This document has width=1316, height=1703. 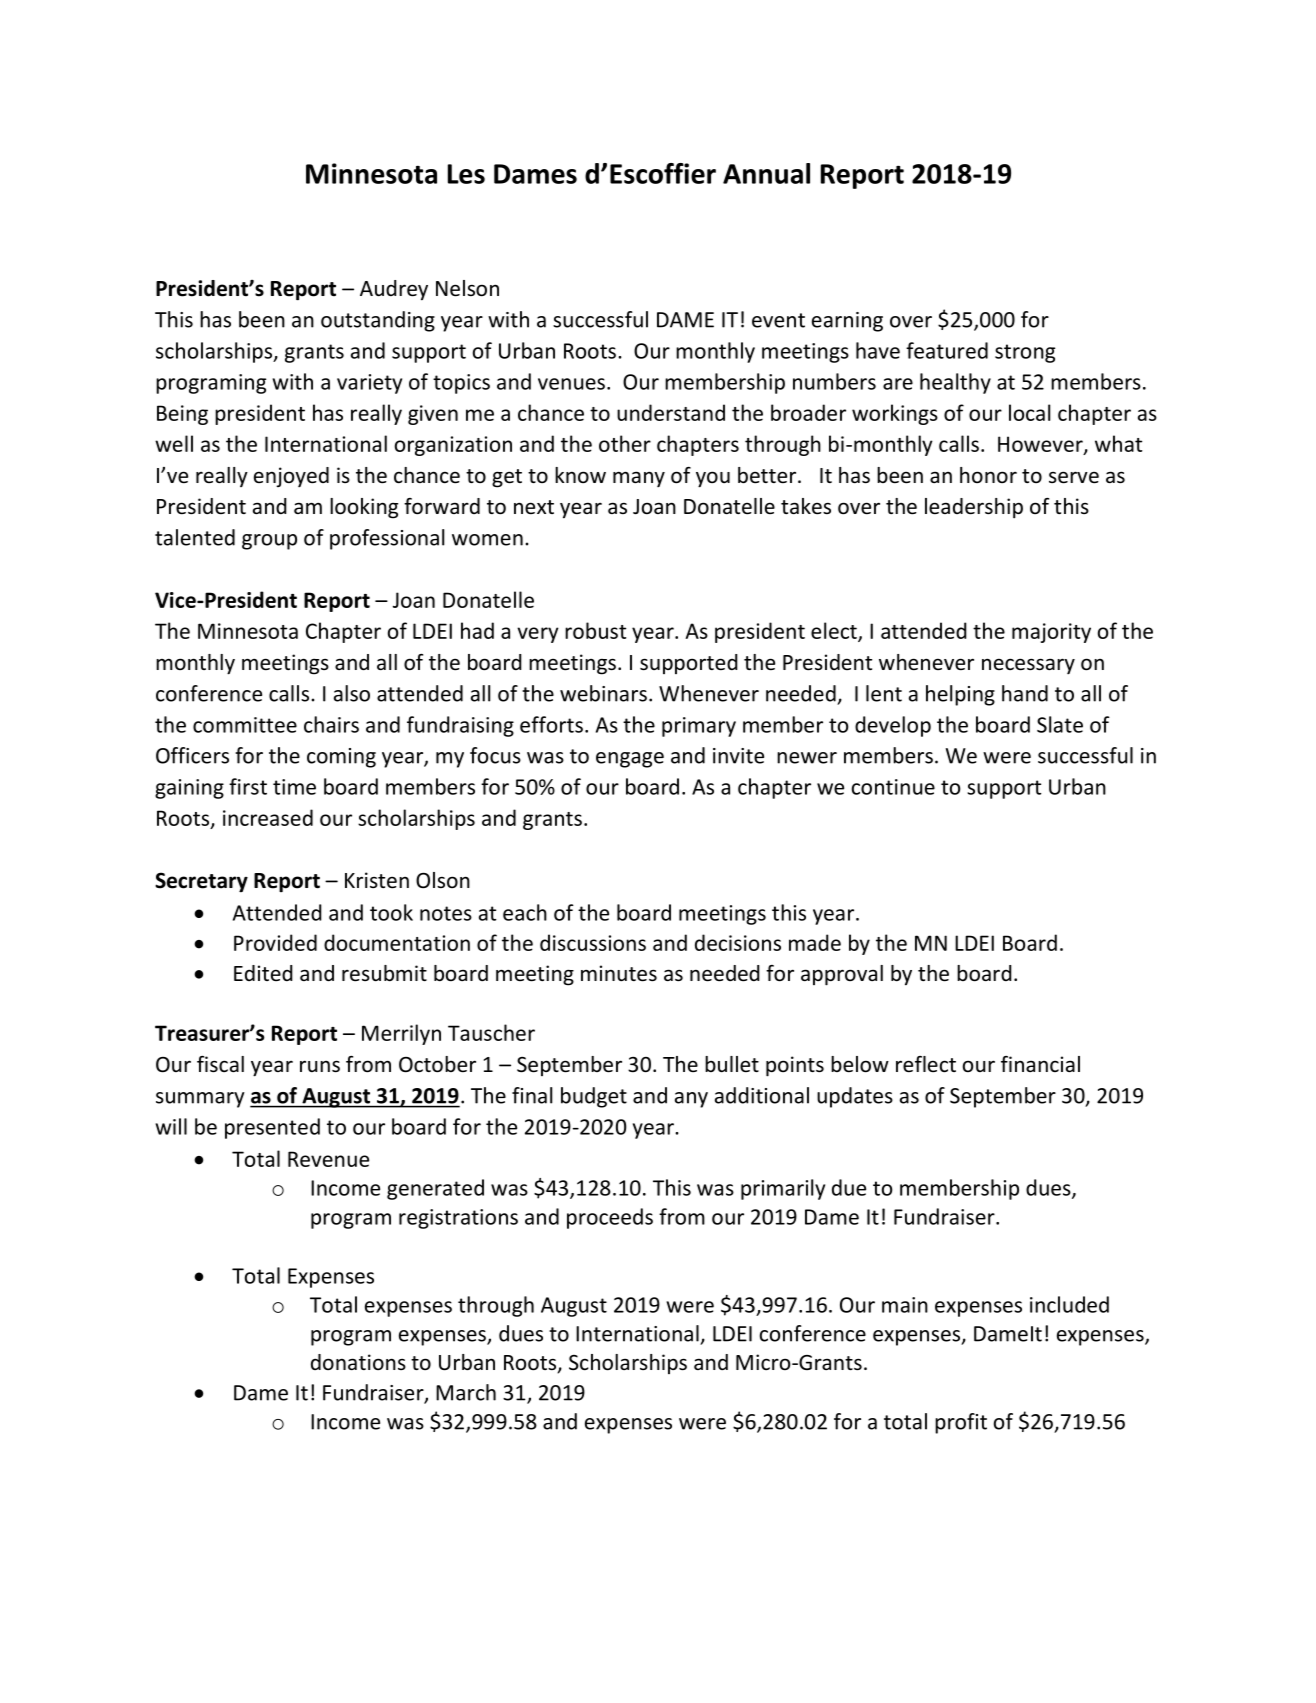 What do you see at coordinates (766, 173) in the document?
I see `Annual` at bounding box center [766, 173].
